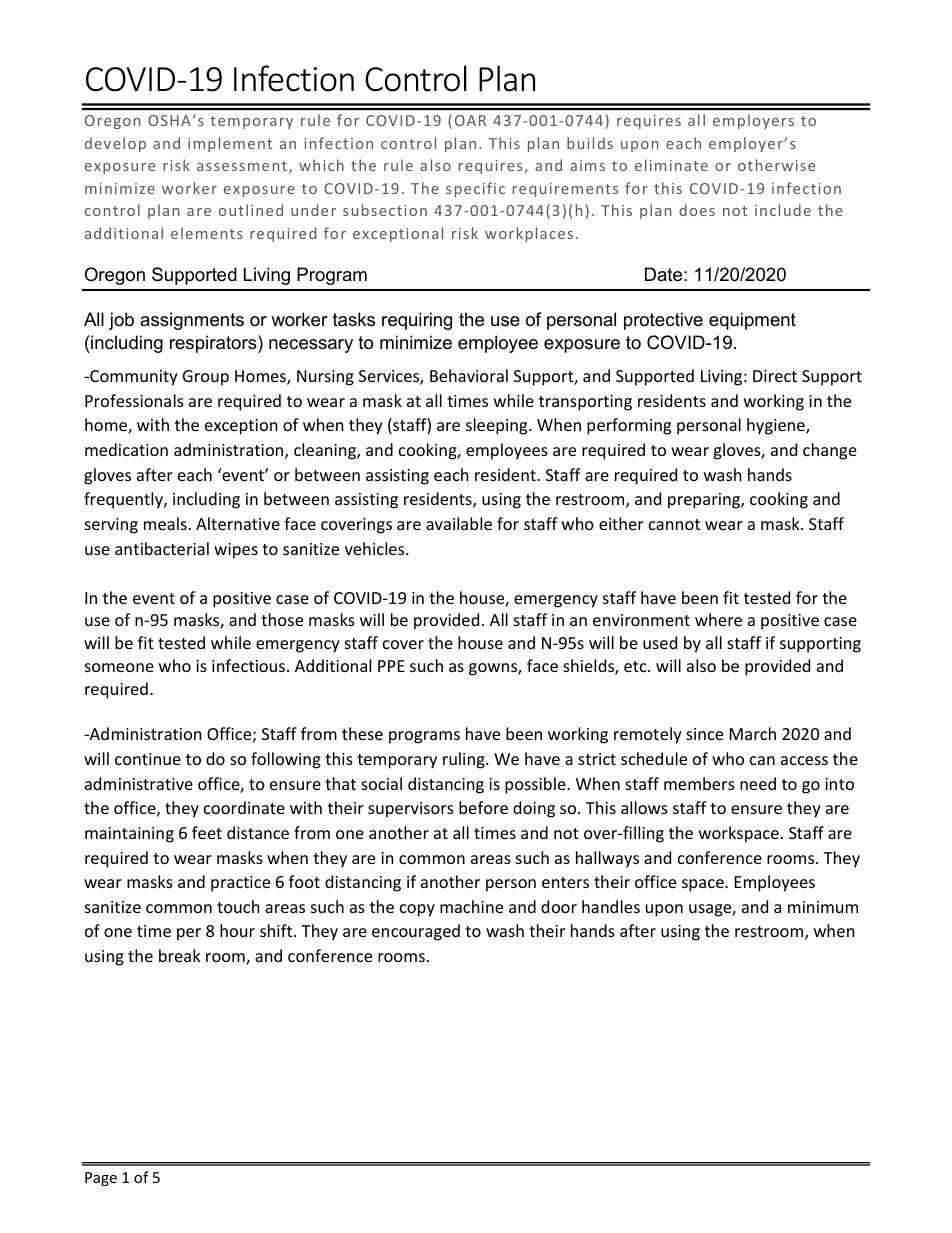 This page has width=952, height=1233. Describe the element at coordinates (776, 165) in the page. I see `otherwise` at that location.
